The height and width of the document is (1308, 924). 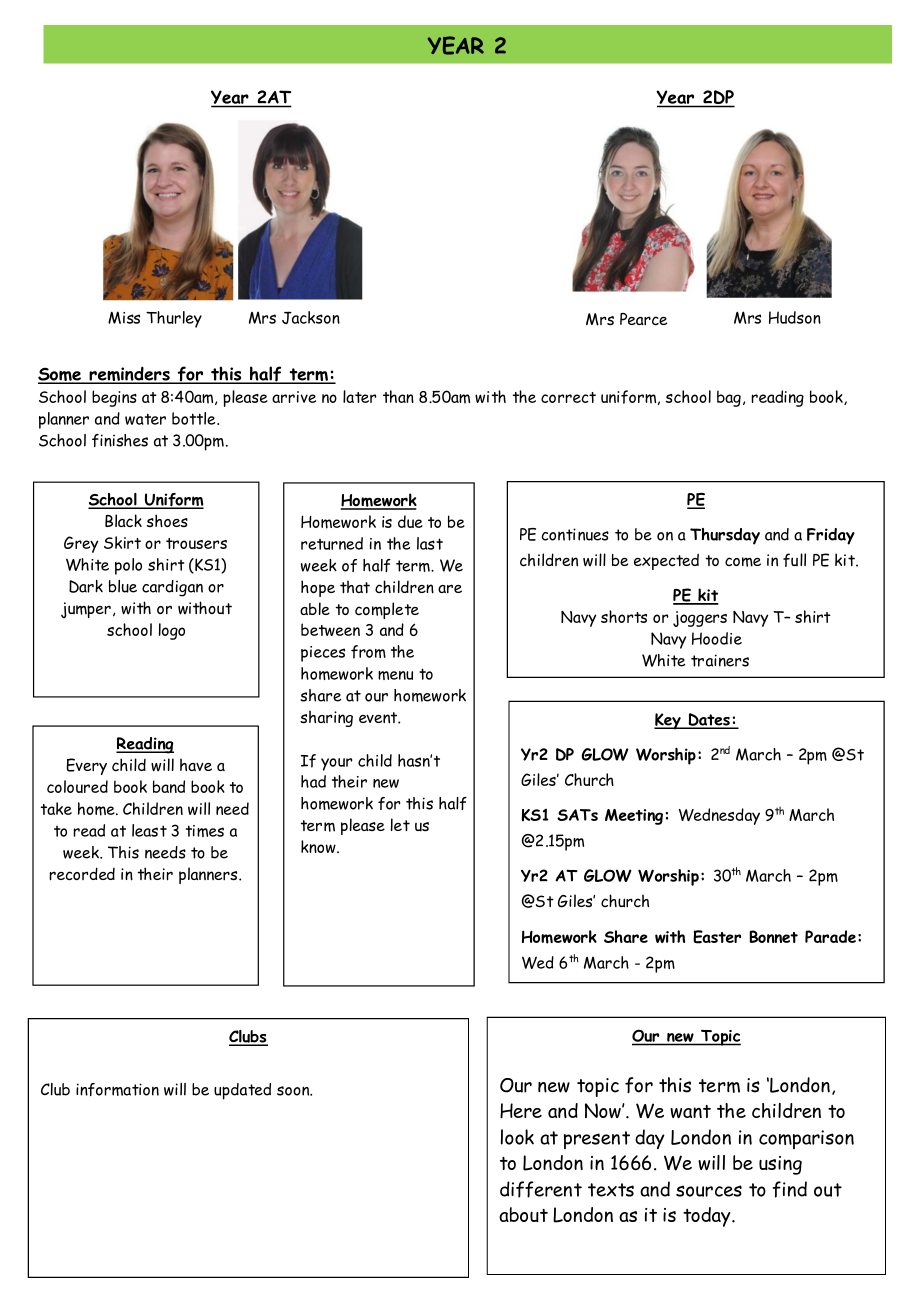 I want to click on Miss, so click(x=124, y=317).
